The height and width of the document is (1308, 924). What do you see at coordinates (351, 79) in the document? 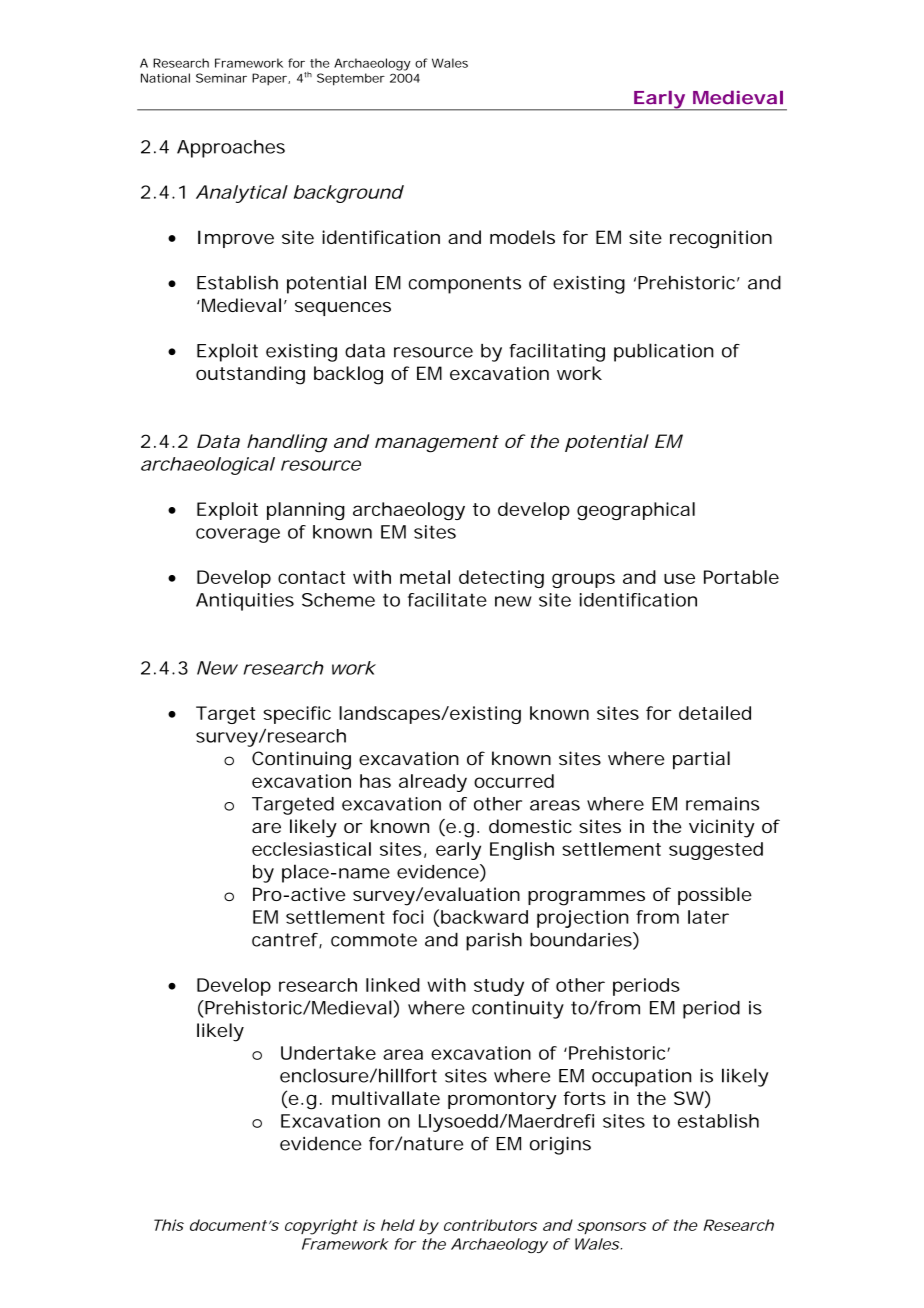
I see `September` at bounding box center [351, 79].
